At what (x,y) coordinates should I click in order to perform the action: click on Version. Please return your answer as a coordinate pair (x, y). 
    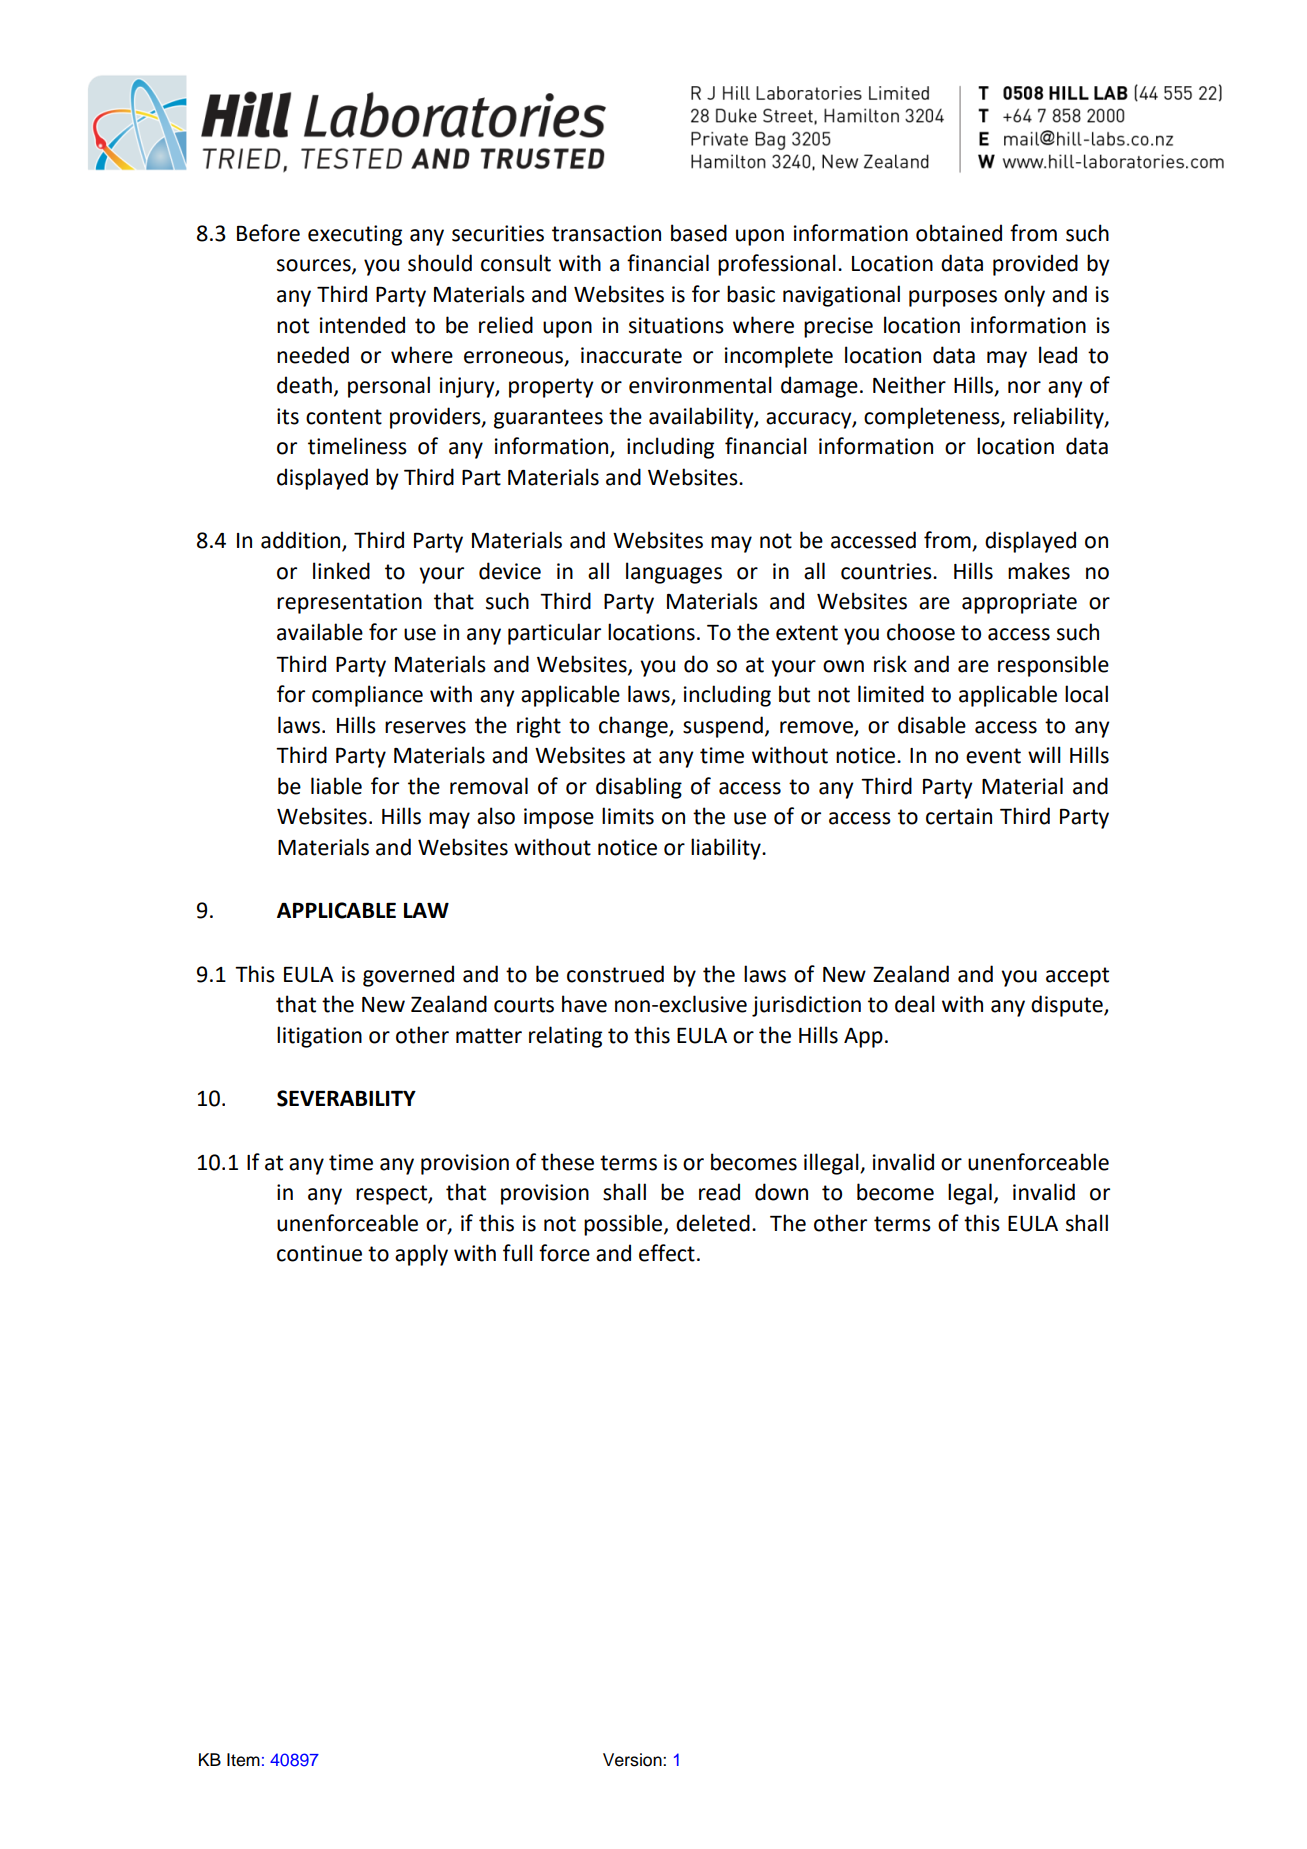
    Looking at the image, I should click on (633, 1760).
